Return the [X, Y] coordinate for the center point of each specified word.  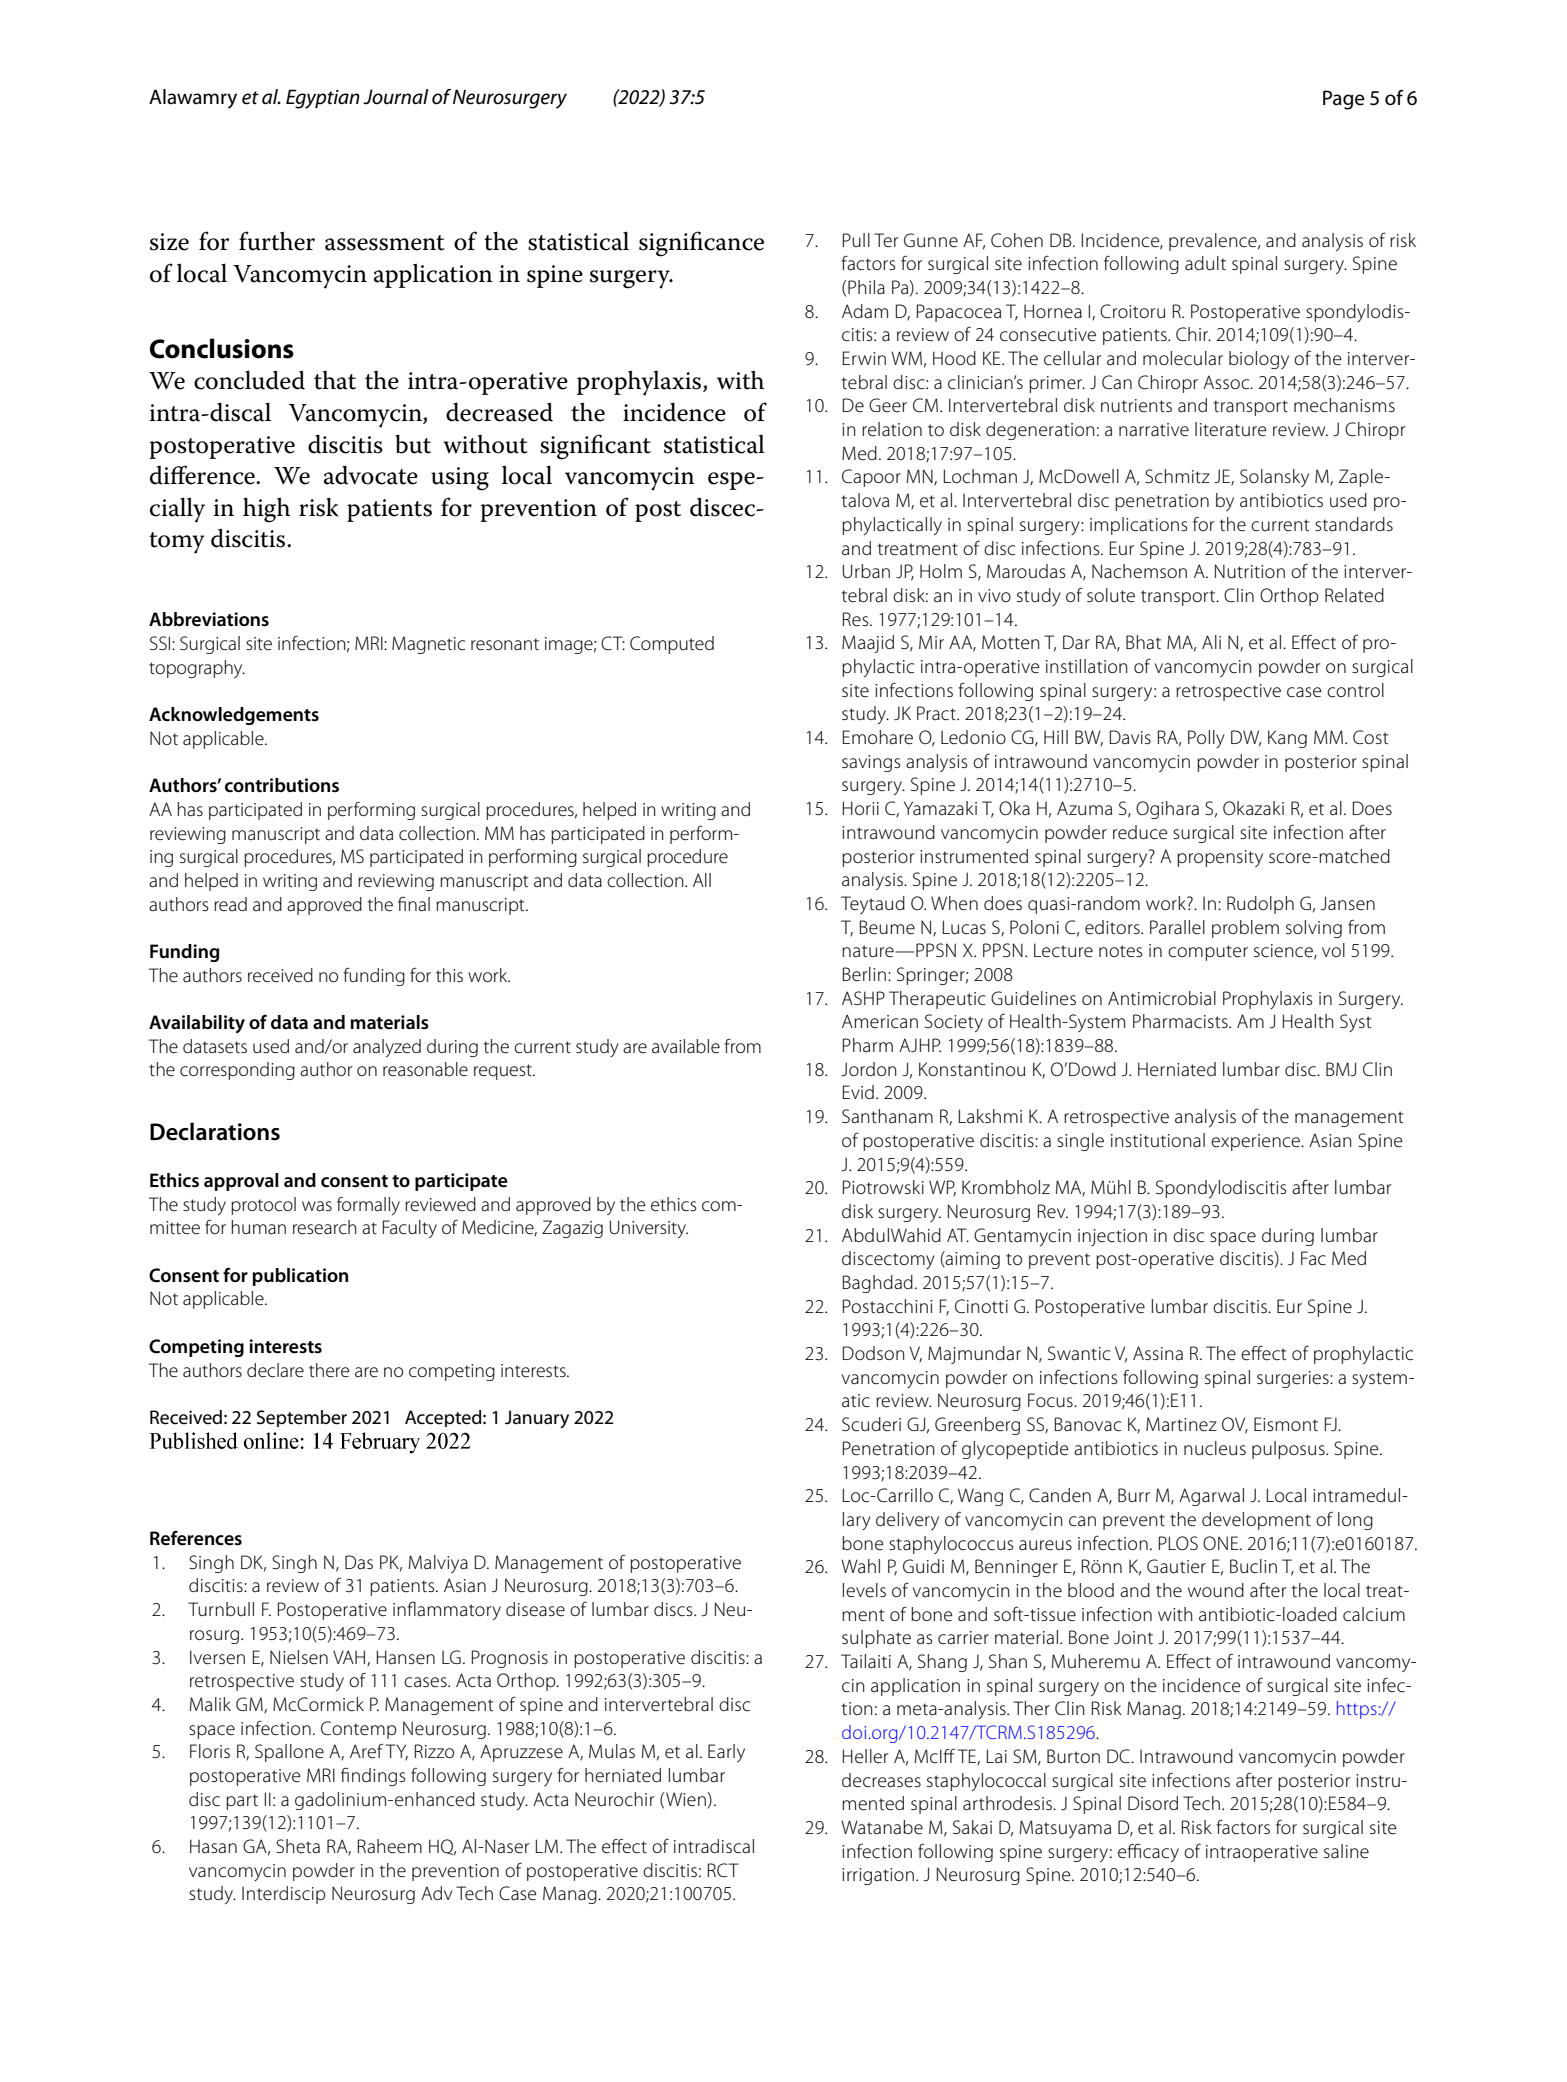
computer [1208, 953]
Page [1344, 100]
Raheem [389, 1846]
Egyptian [323, 99]
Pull [856, 240]
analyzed [387, 1048]
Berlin [864, 974]
